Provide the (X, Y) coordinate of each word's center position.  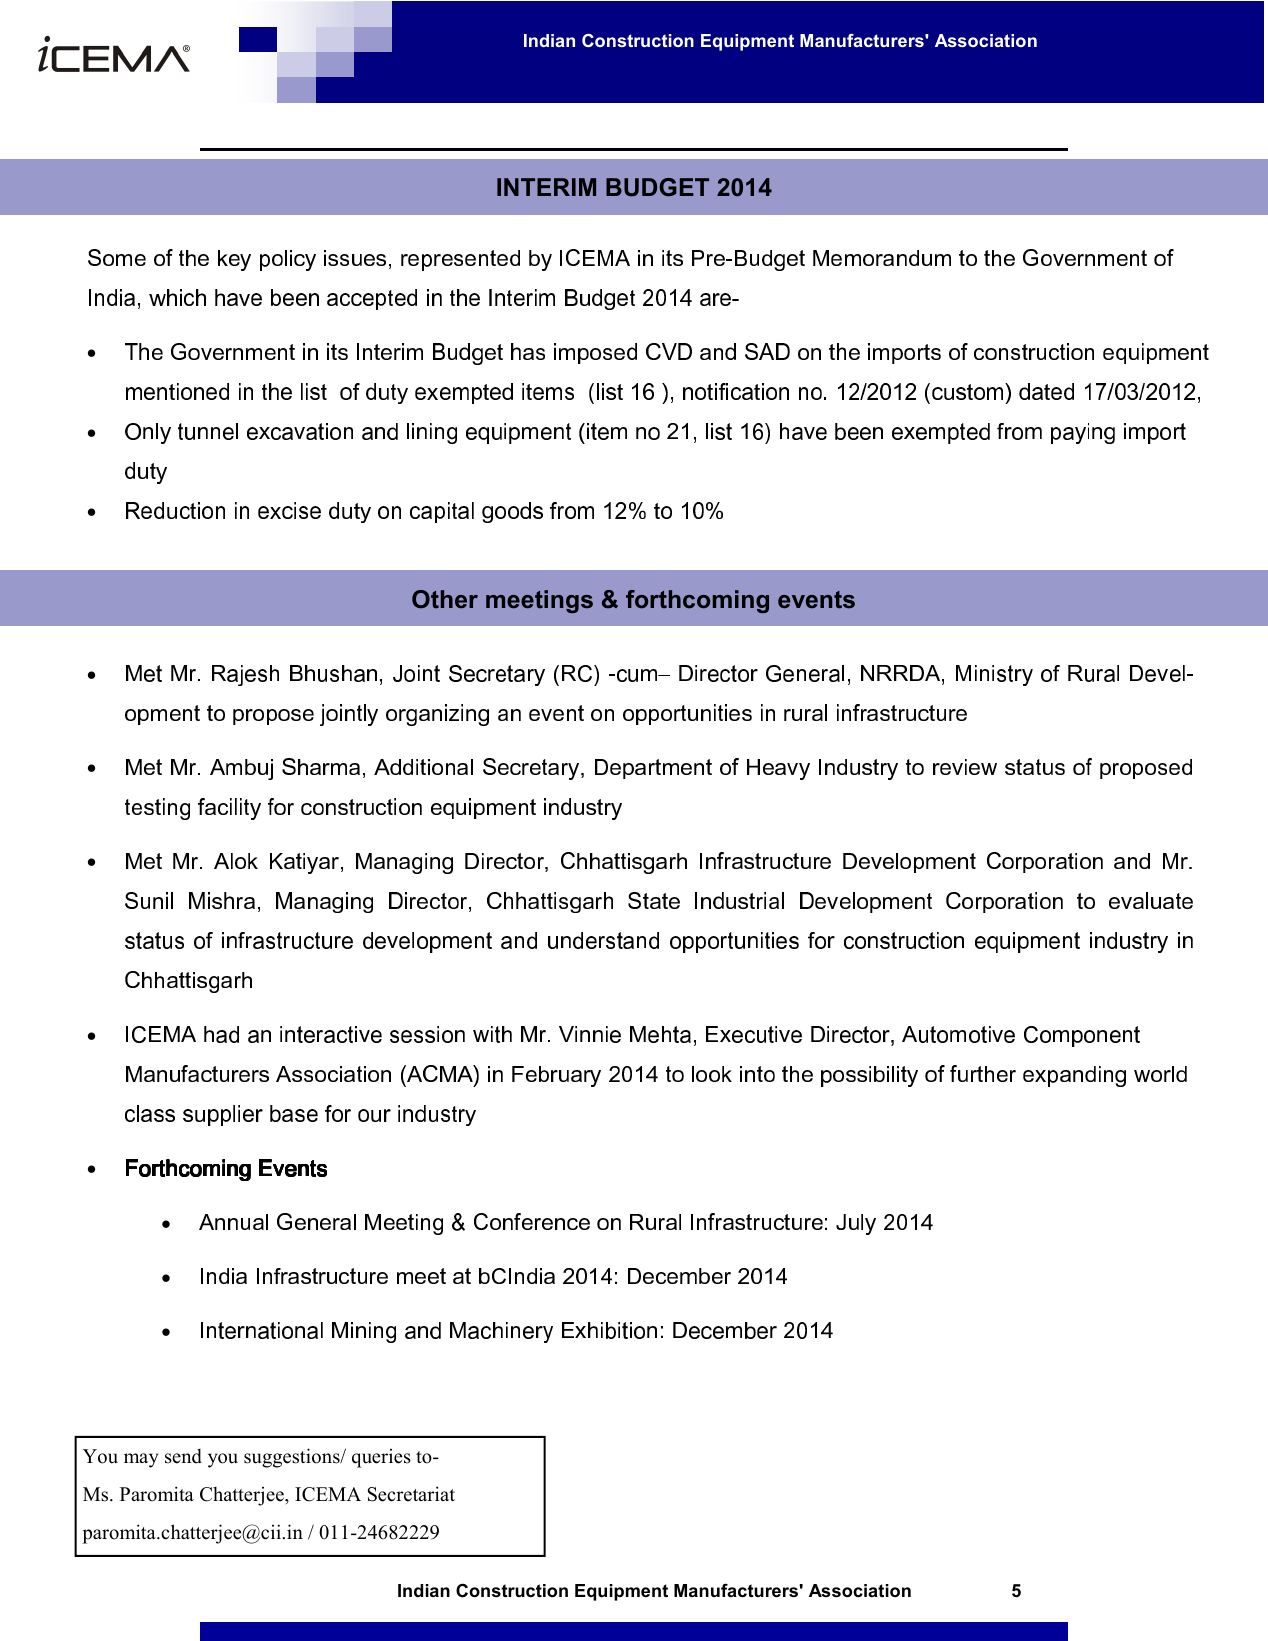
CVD (669, 351)
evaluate (1151, 900)
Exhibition (609, 1330)
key (234, 260)
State (654, 900)
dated (1046, 391)
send (183, 1456)
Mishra (222, 900)
